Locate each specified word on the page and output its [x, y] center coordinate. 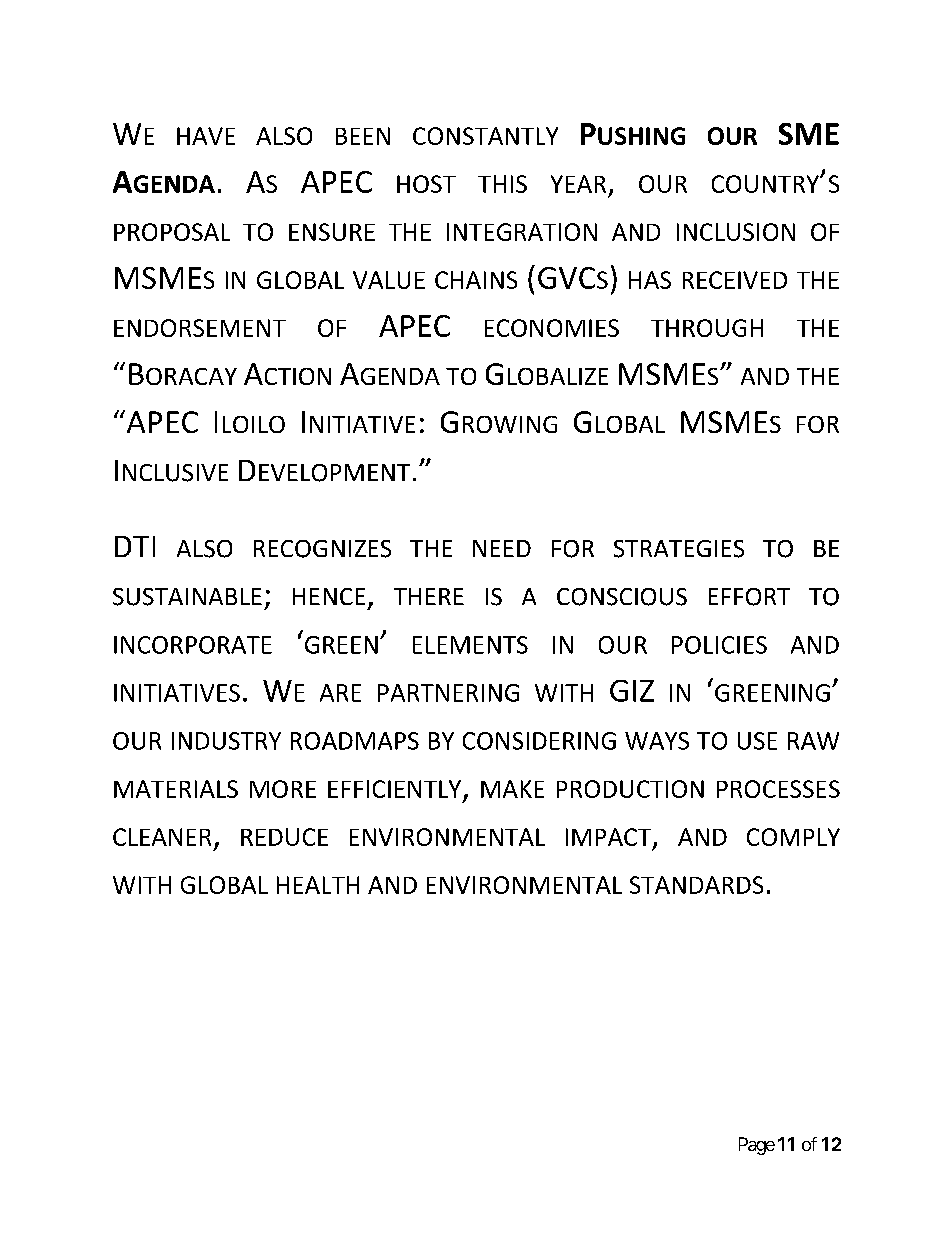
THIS [502, 184]
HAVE [206, 136]
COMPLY [793, 837]
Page [757, 1146]
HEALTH [318, 885]
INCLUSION [736, 232]
